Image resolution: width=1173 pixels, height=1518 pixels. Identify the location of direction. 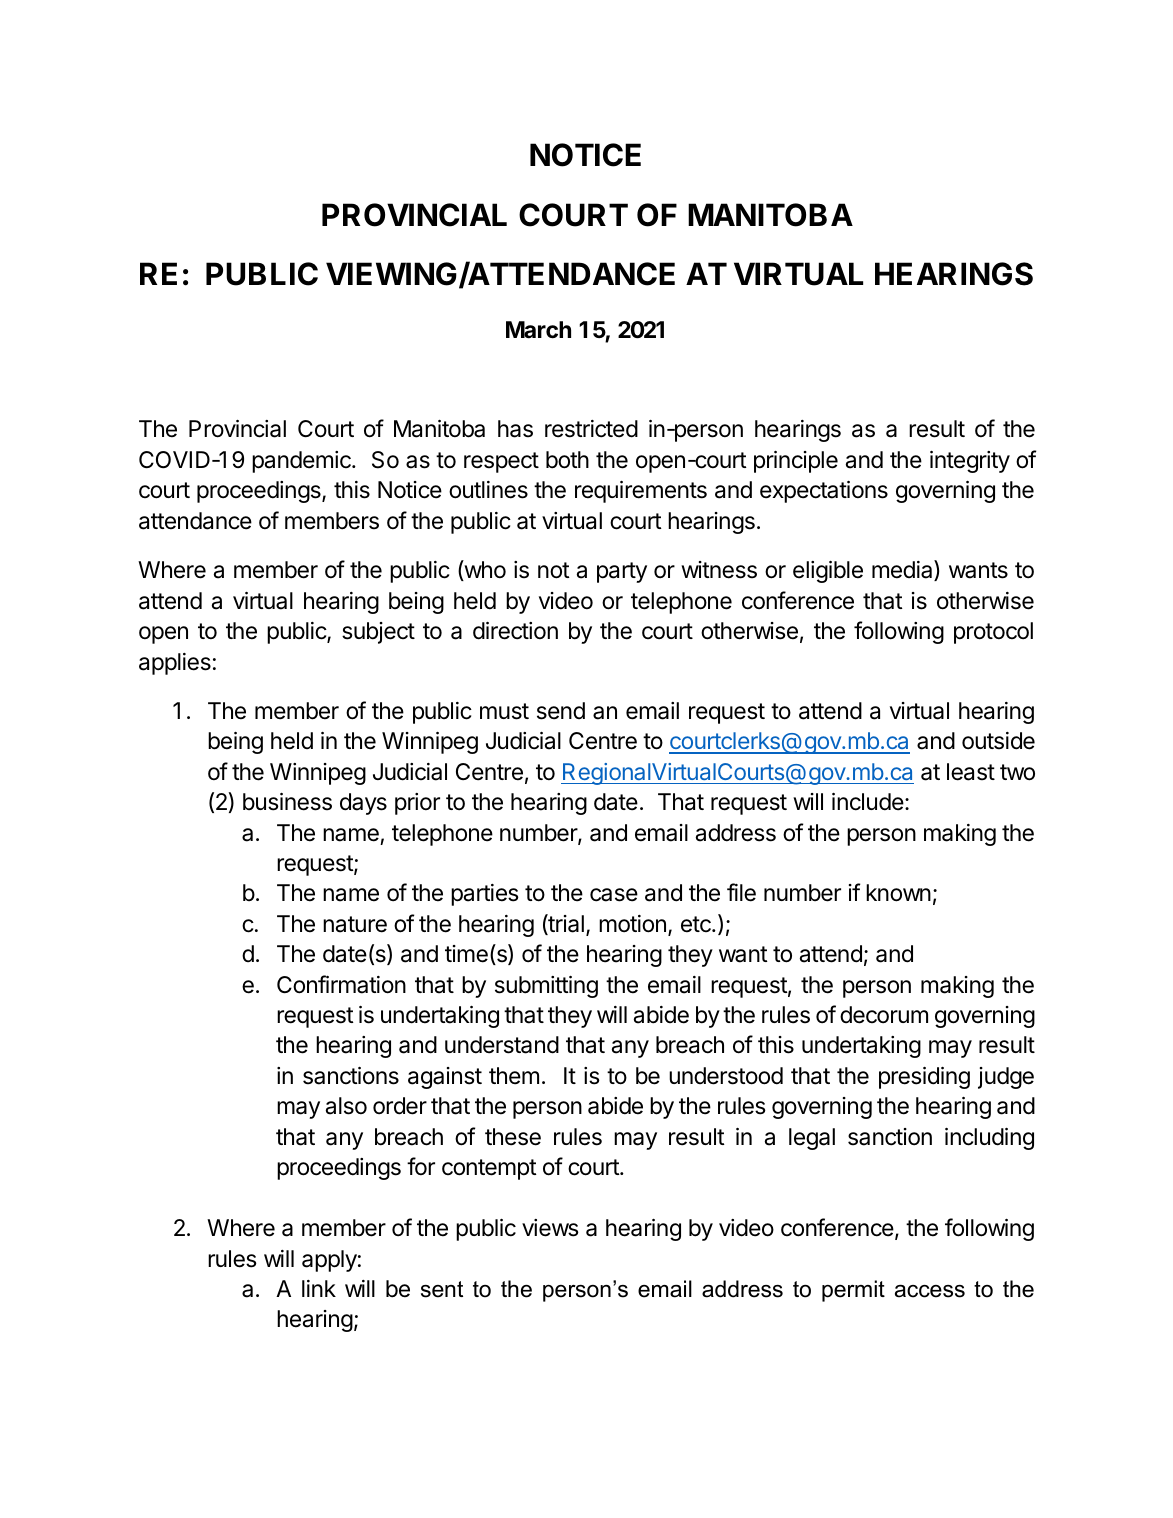
(515, 631).
